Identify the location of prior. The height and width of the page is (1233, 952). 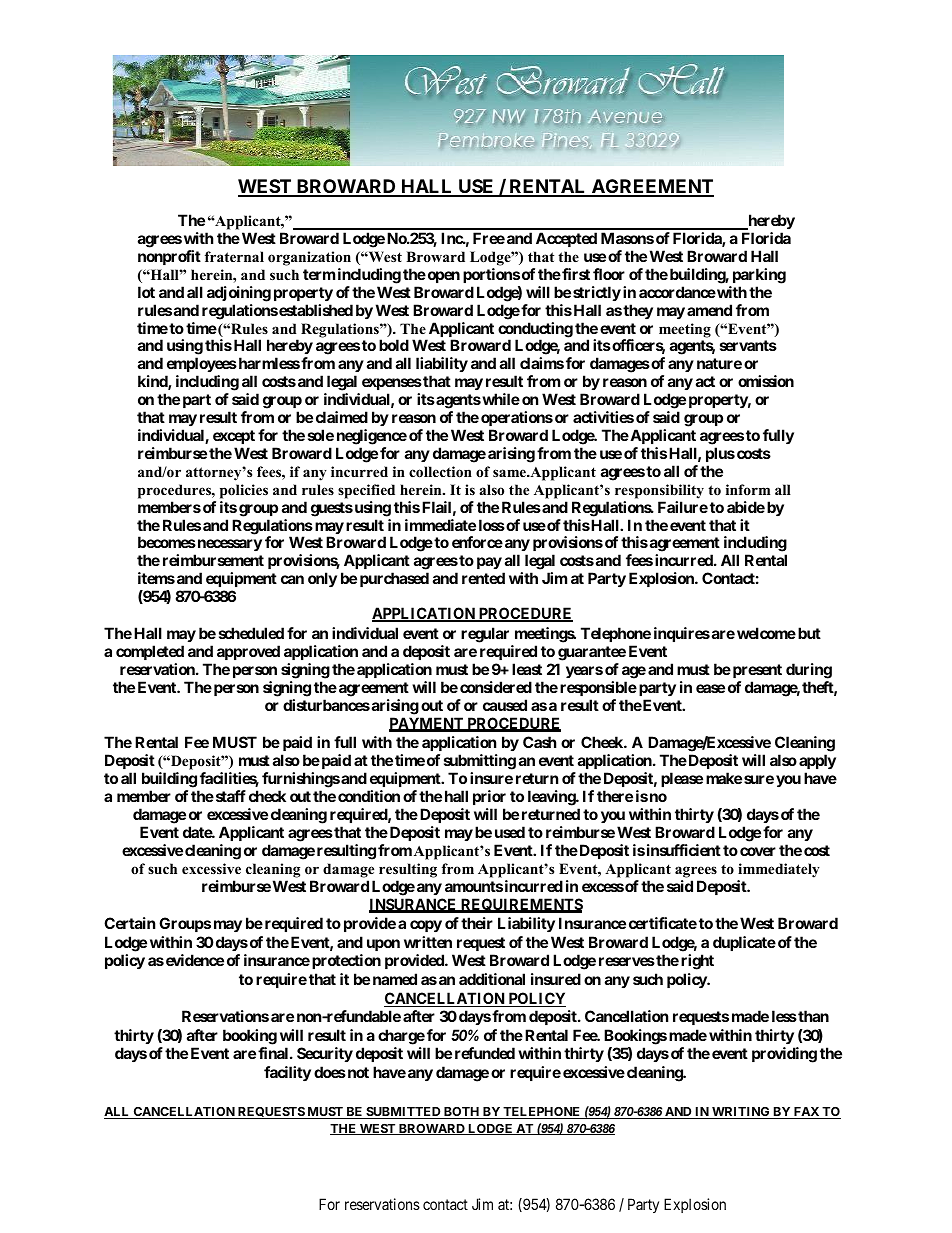
(489, 797).
